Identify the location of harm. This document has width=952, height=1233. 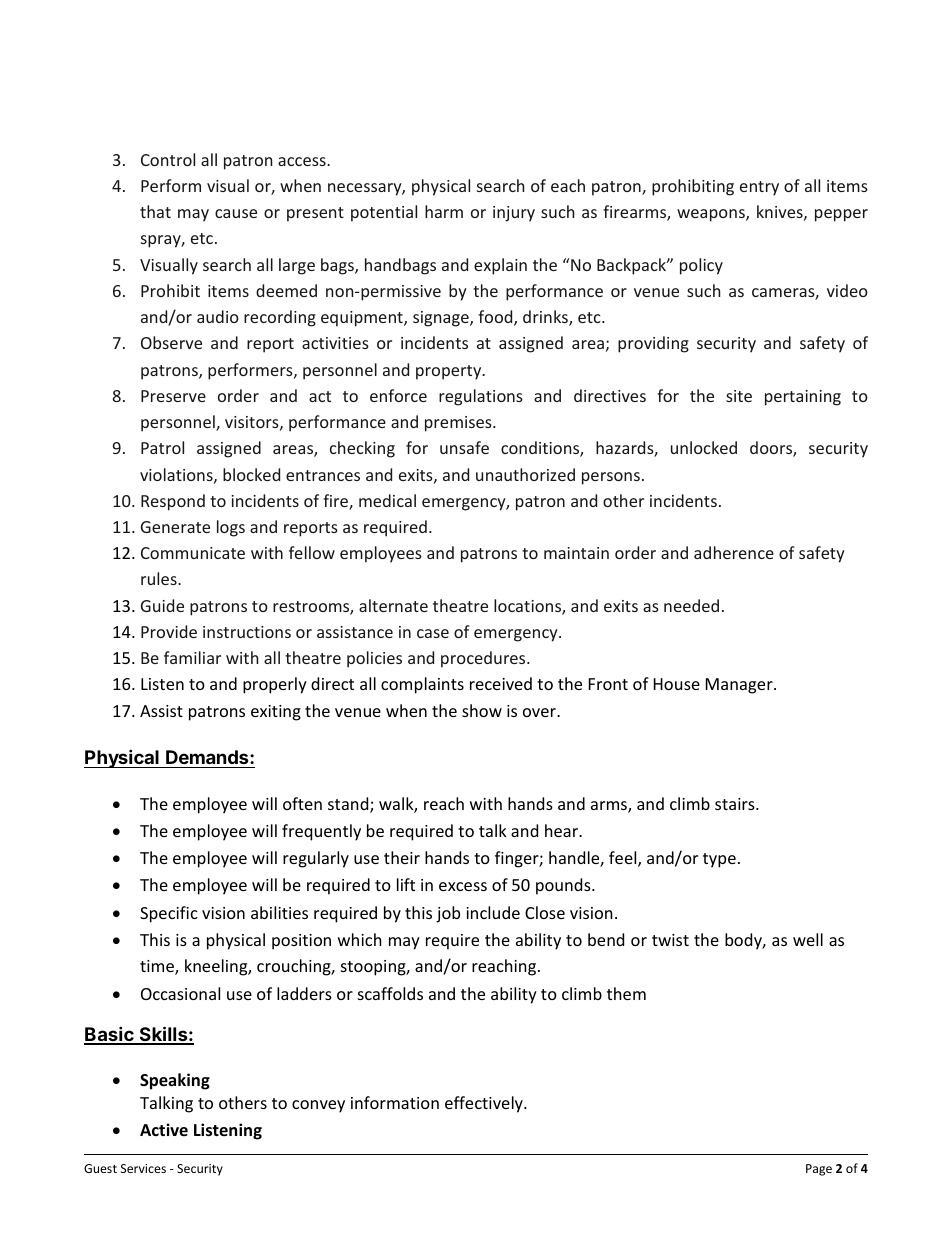
(444, 211).
